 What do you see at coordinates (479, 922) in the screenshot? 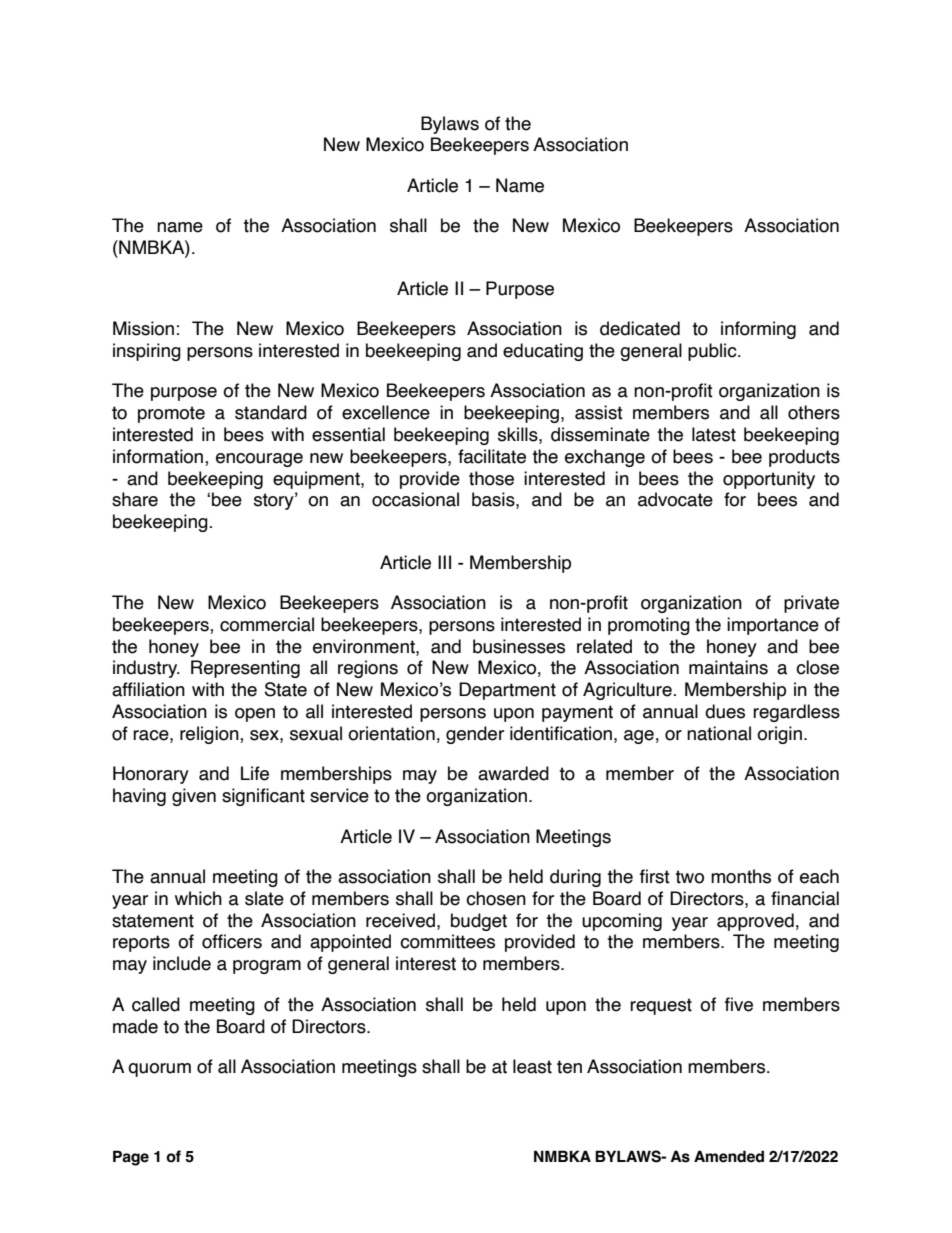
I see `budget` at bounding box center [479, 922].
